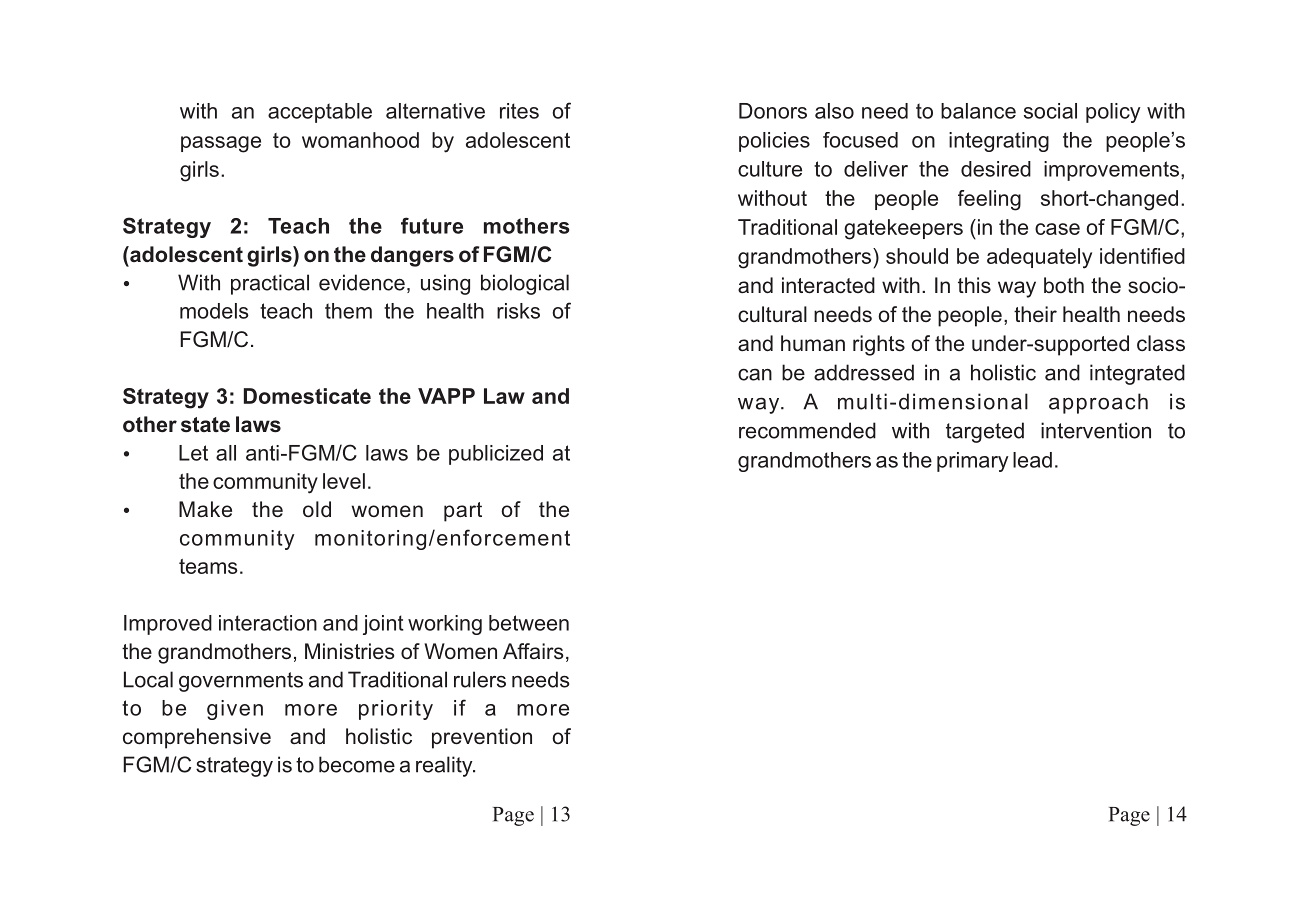  Describe the element at coordinates (197, 738) in the screenshot. I see `comprehensive` at that location.
